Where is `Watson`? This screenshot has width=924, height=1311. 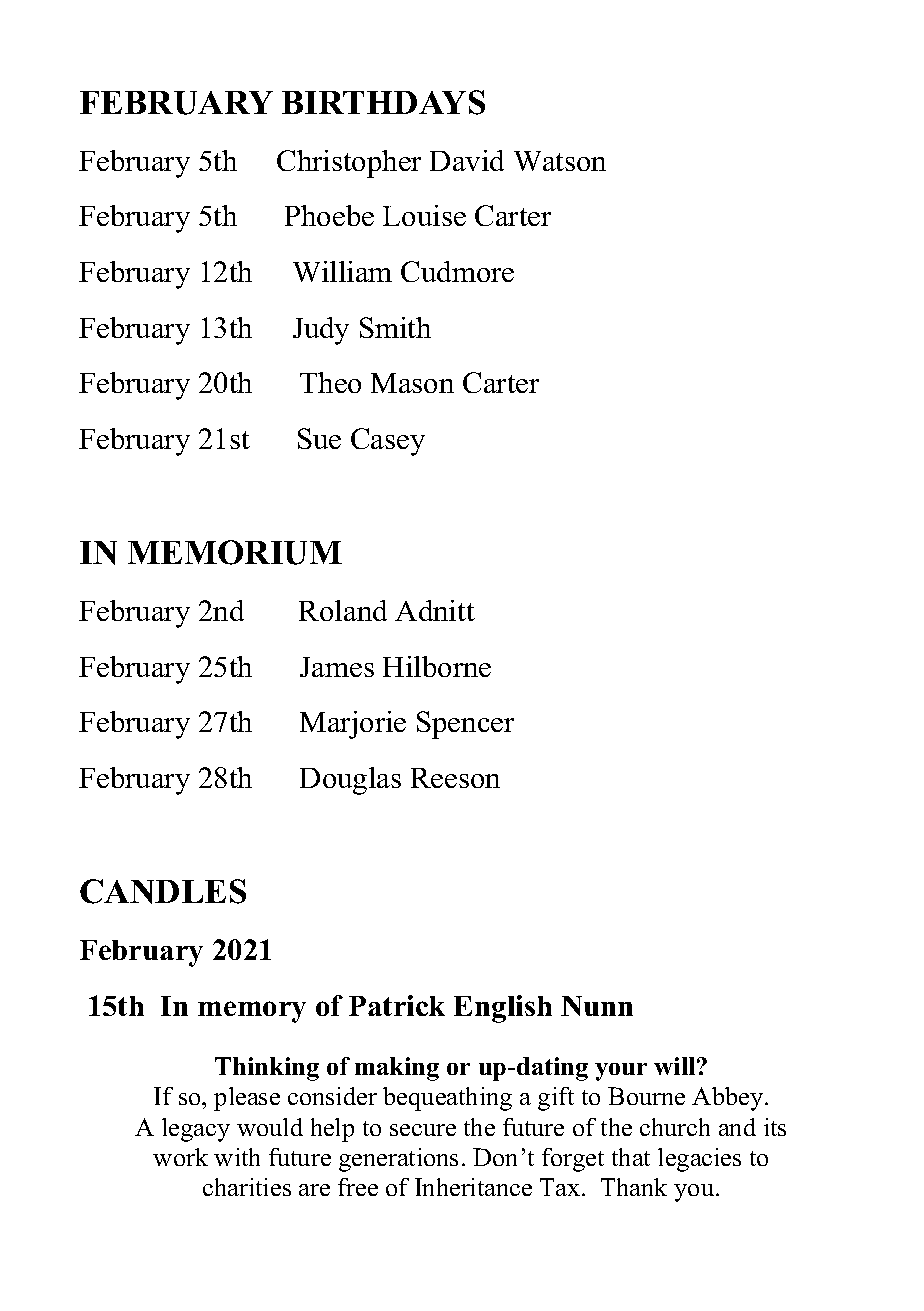 Watson is located at coordinates (560, 161).
